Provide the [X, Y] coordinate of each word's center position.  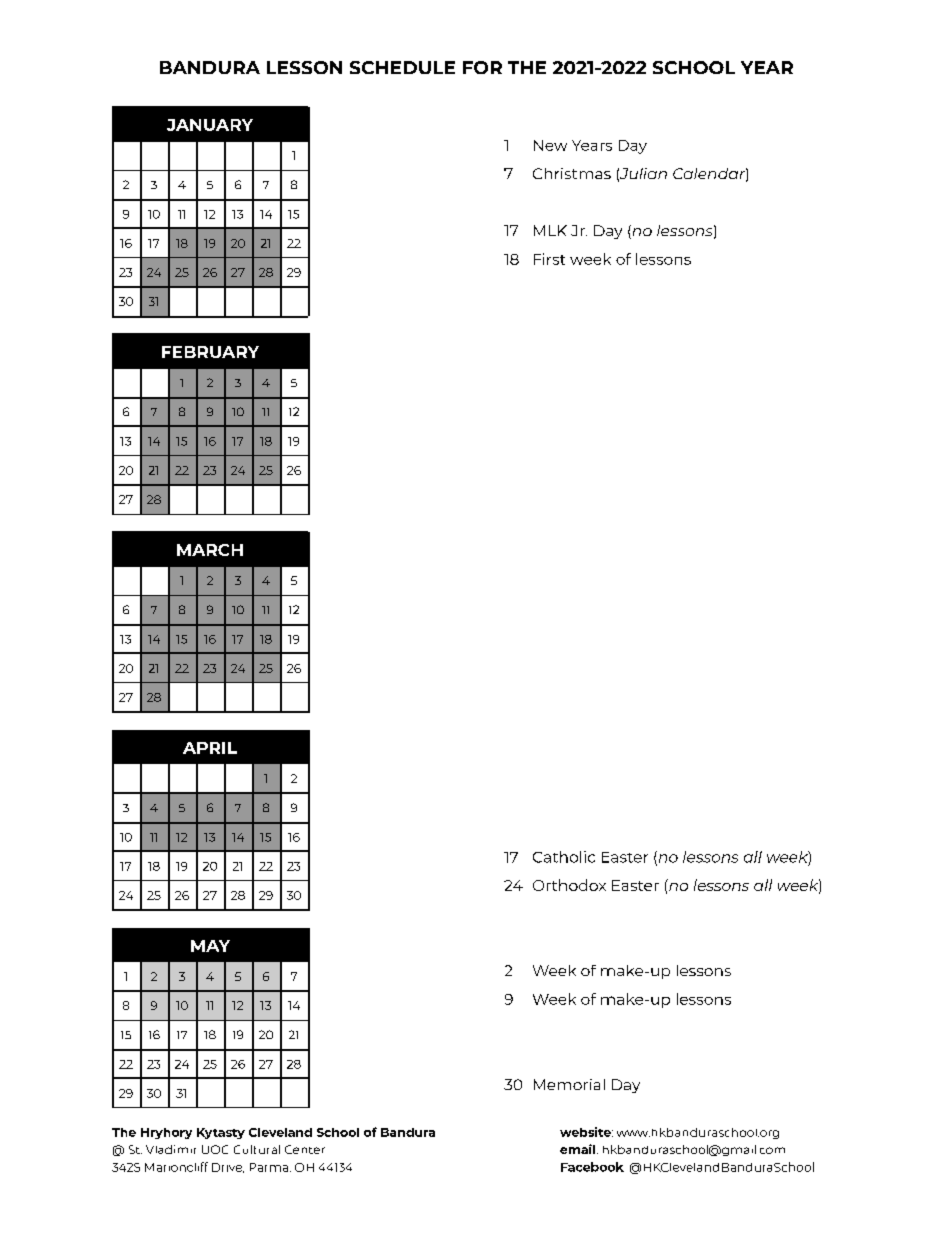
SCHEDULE [402, 67]
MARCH [210, 550]
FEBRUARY [210, 352]
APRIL [210, 748]
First [549, 259]
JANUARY [210, 125]
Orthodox [569, 885]
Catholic [564, 857]
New [550, 145]
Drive [228, 1168]
